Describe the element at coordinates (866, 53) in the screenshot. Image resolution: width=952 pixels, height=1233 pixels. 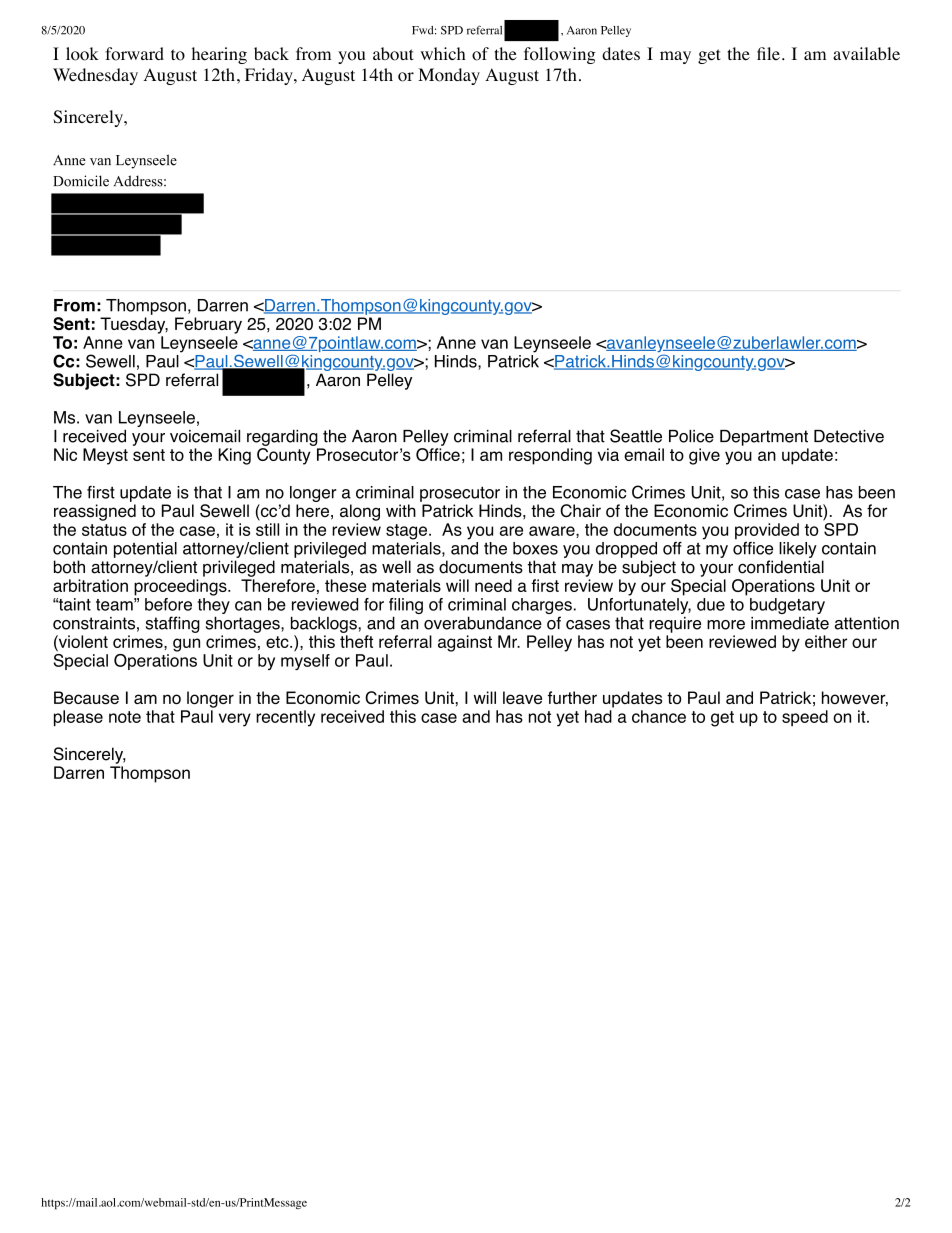
I see `available` at that location.
